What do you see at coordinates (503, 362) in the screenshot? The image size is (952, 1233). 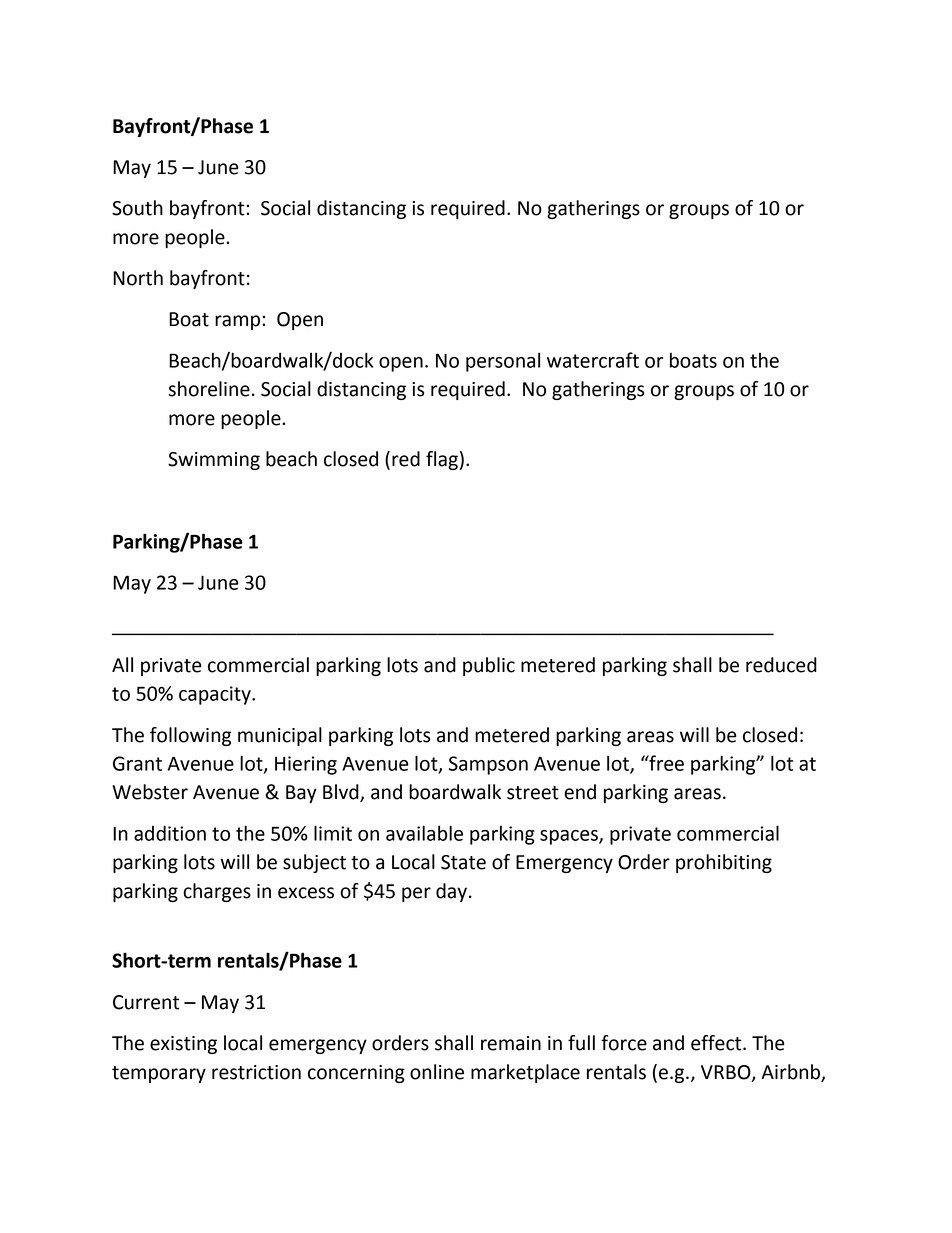 I see `personal` at bounding box center [503, 362].
